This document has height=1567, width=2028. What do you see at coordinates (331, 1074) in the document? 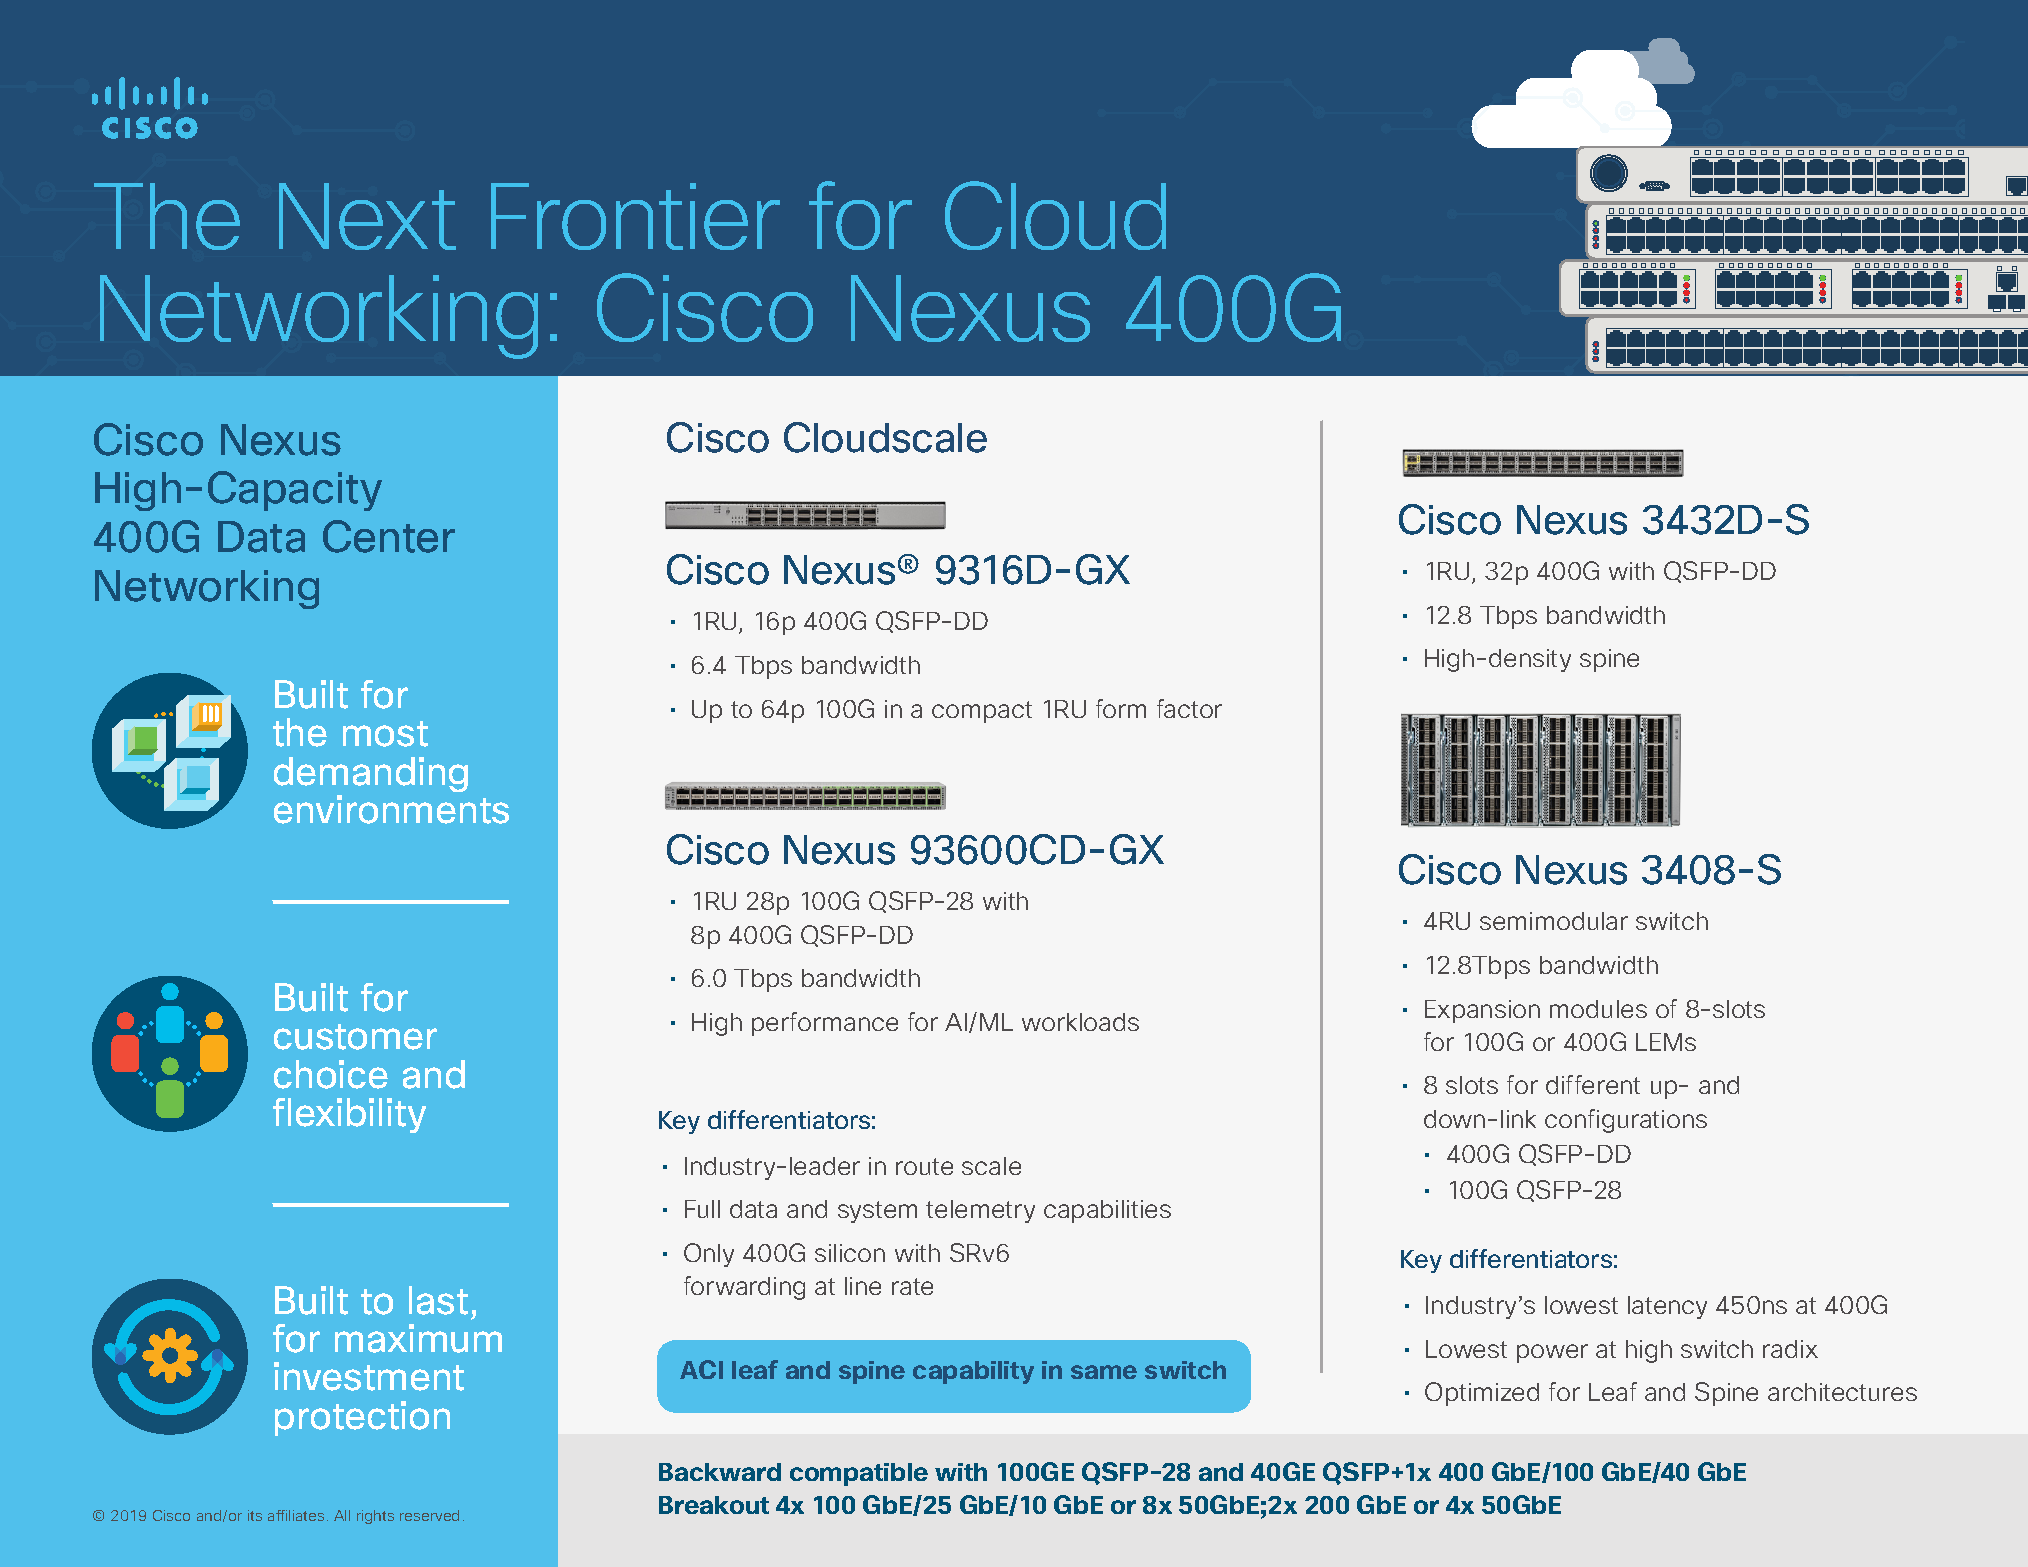
I see `choice` at bounding box center [331, 1074].
